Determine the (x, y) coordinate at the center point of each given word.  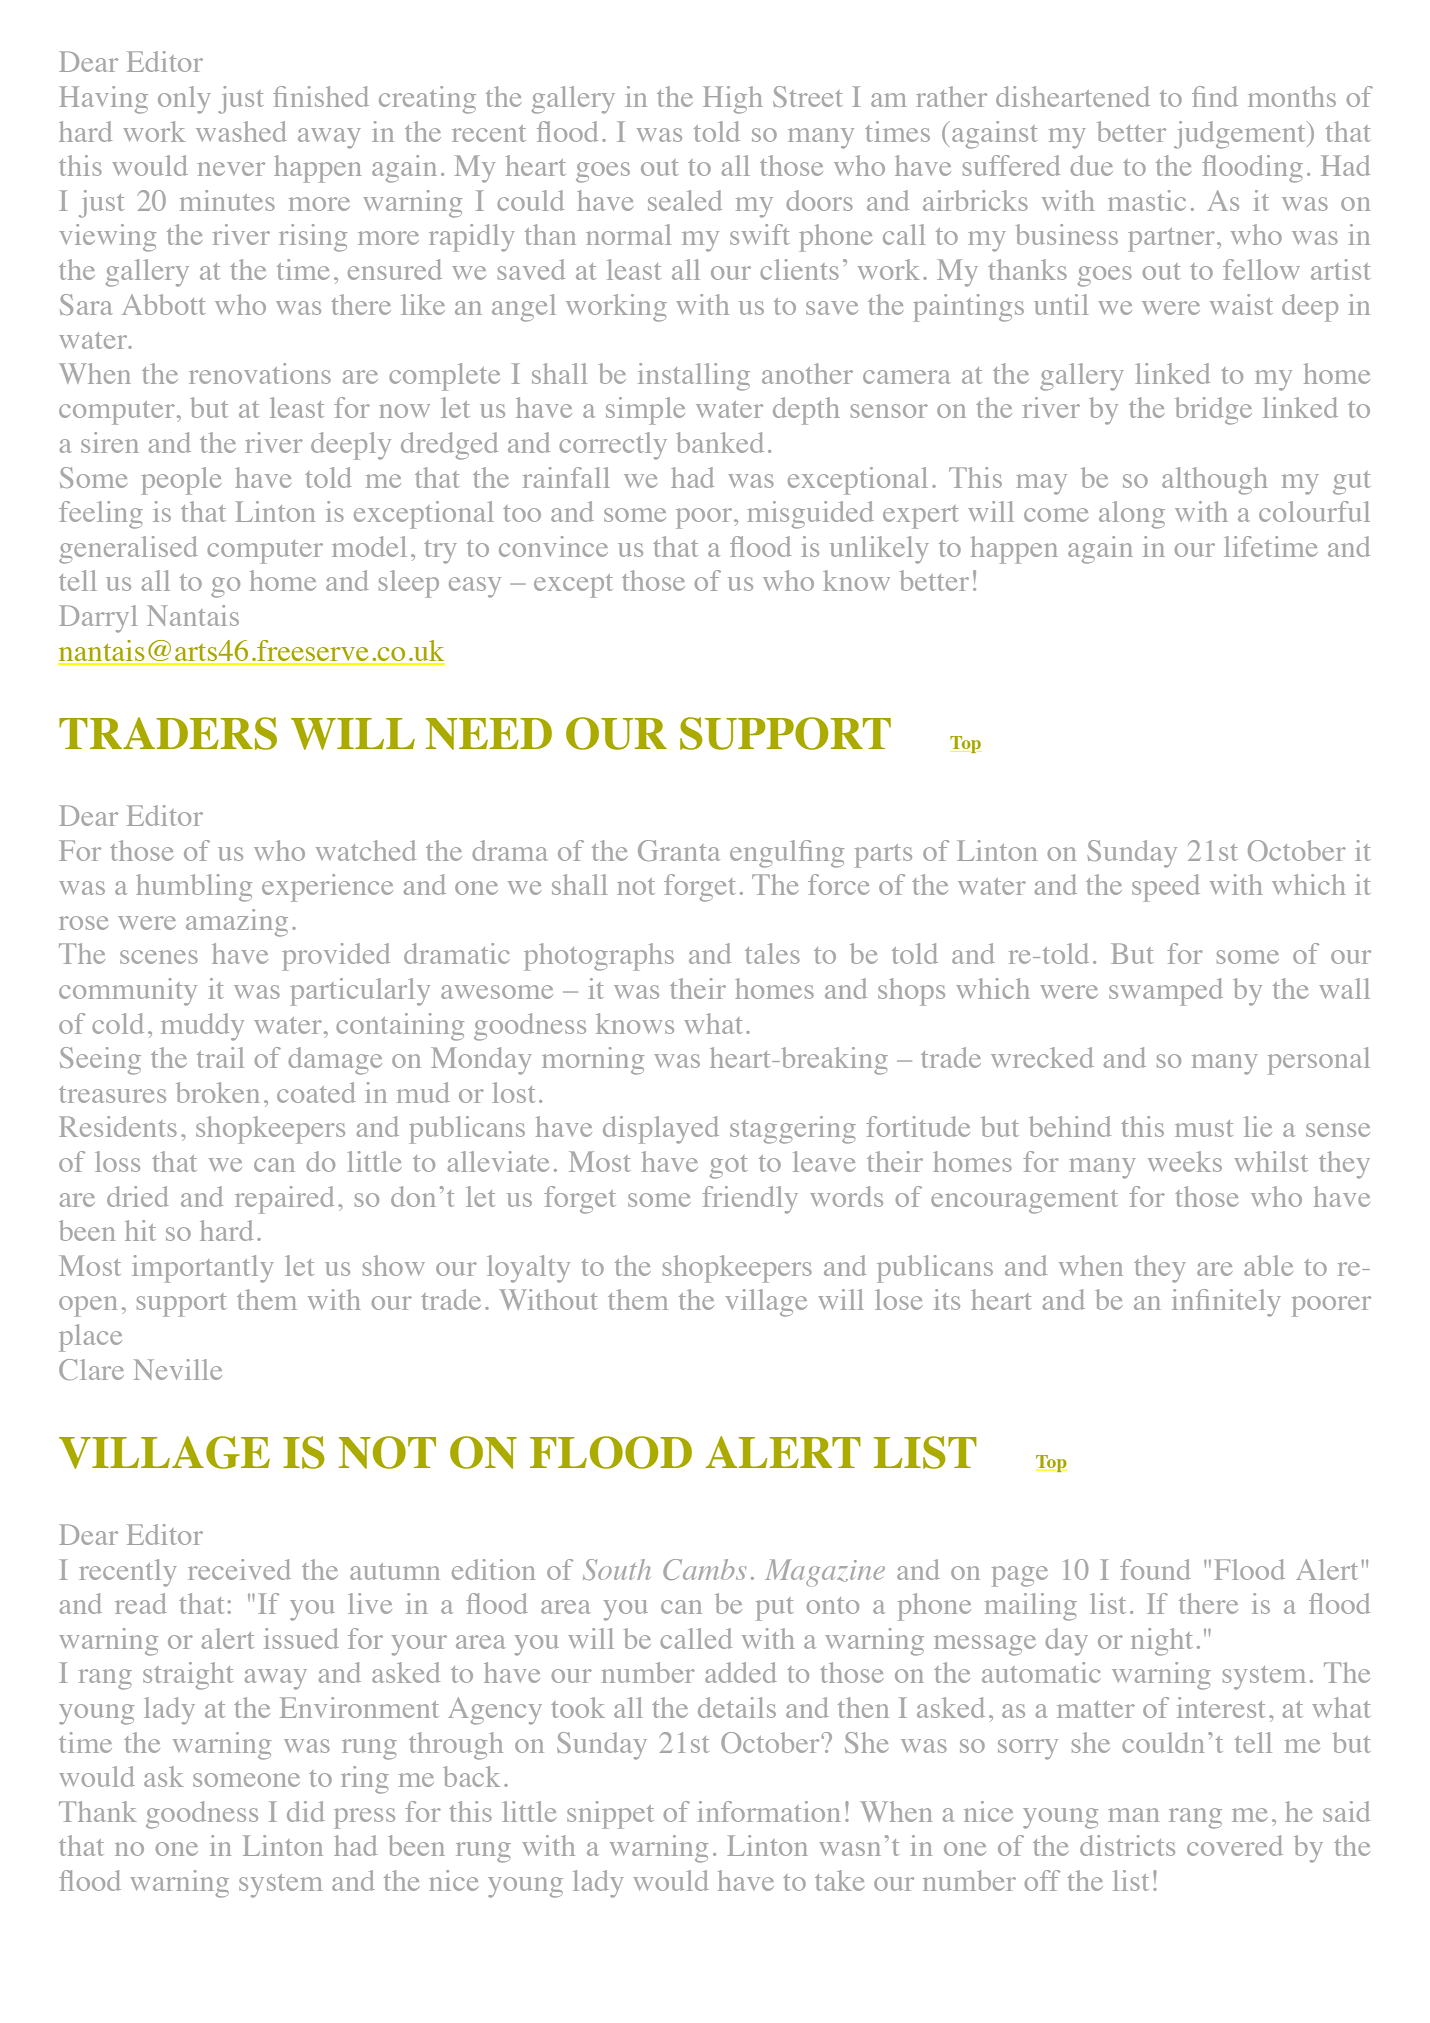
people (181, 481)
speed (1166, 888)
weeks (1185, 1161)
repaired (284, 1200)
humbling (194, 888)
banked (720, 442)
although (1214, 481)
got (729, 1167)
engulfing (787, 854)
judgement (1241, 135)
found (1155, 1569)
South (617, 1569)
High (732, 100)
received (239, 1569)
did (306, 1811)
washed (241, 131)
